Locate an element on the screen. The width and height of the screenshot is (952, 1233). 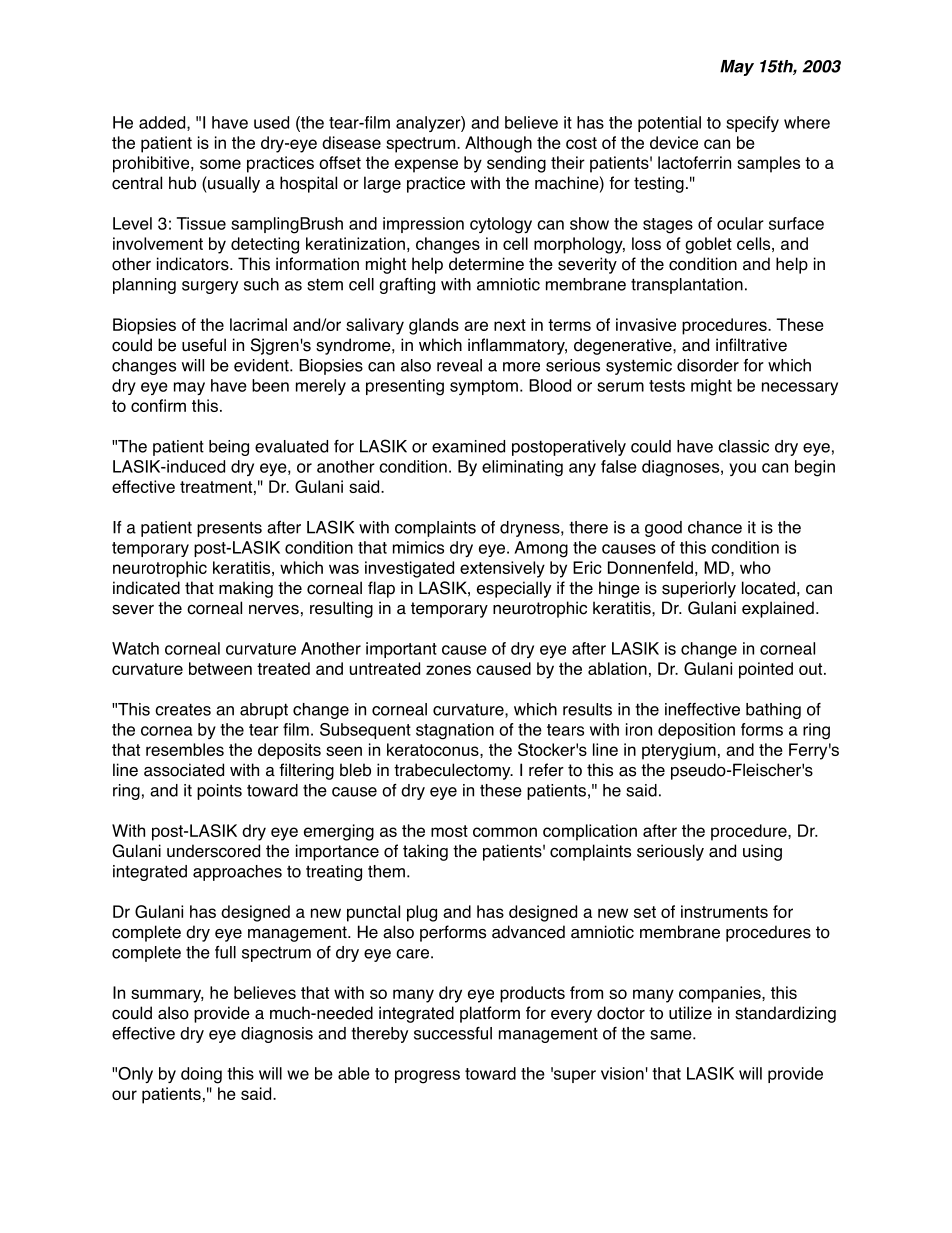
same is located at coordinates (672, 1035).
